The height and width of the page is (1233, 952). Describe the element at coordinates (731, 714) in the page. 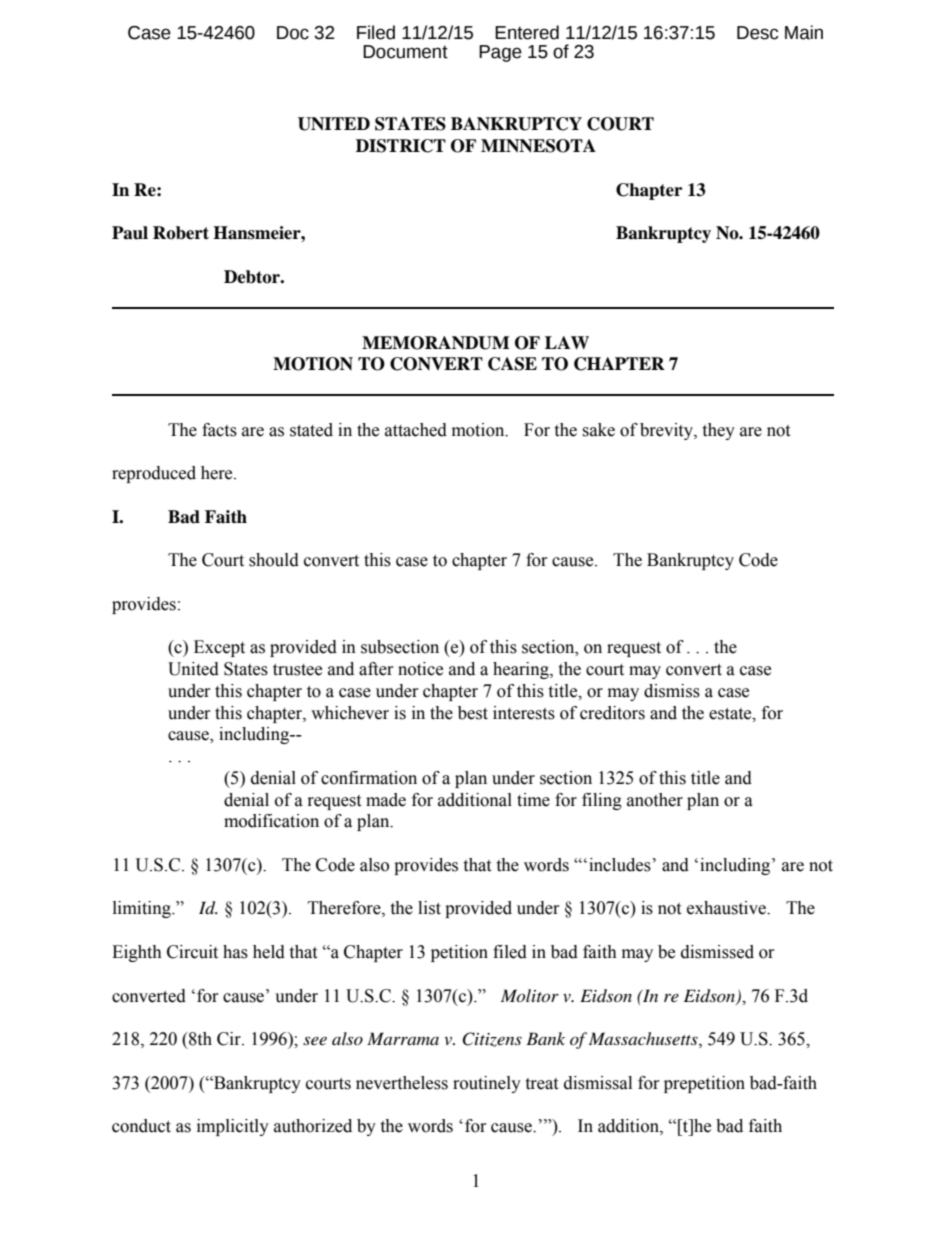

I see `estate` at that location.
